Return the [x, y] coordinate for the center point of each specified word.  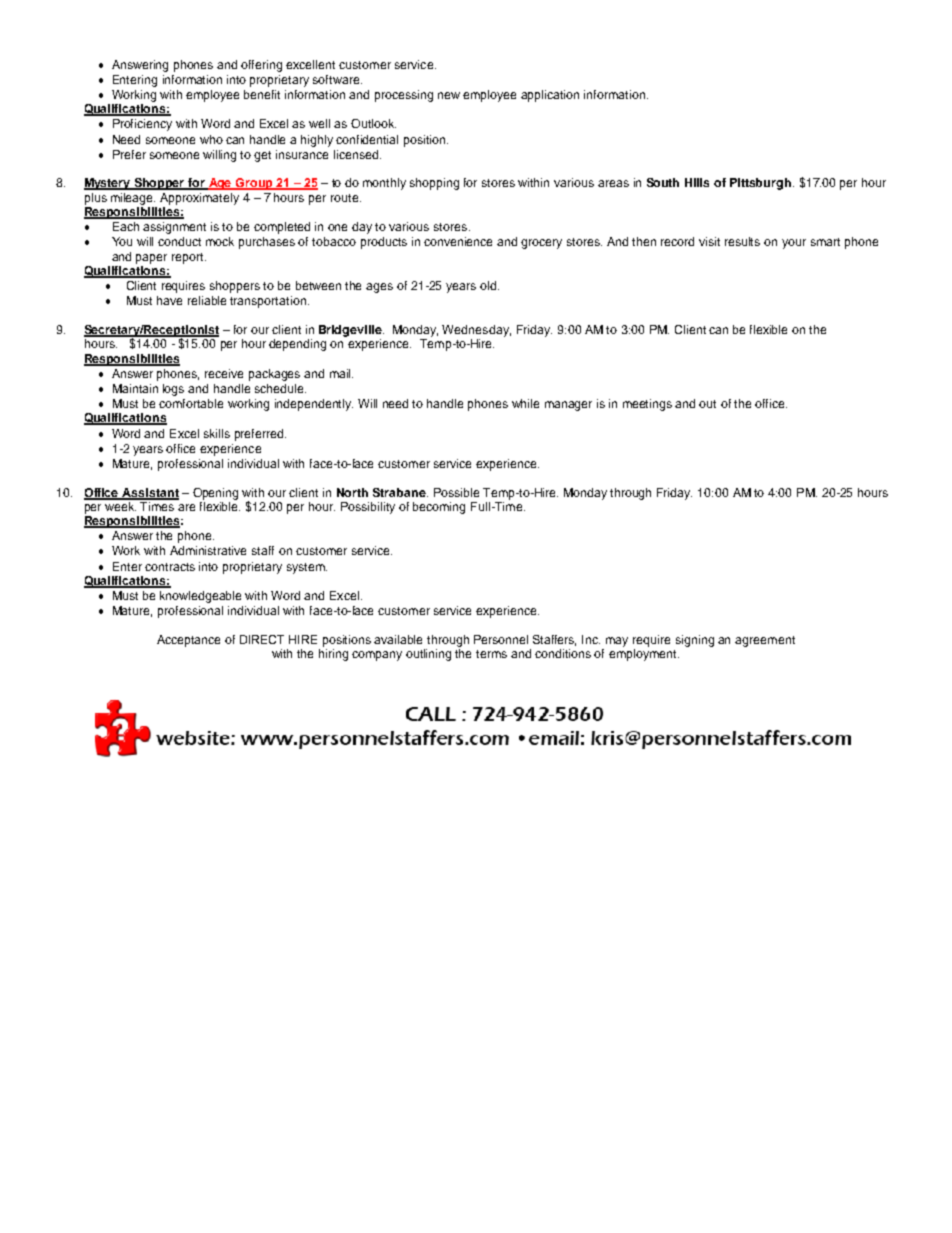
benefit [262, 94]
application [550, 96]
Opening [215, 494]
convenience [458, 241]
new [449, 95]
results [742, 241]
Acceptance [188, 641]
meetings [647, 405]
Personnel [501, 639]
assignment [174, 228]
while [525, 403]
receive [224, 373]
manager [568, 406]
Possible [456, 492]
